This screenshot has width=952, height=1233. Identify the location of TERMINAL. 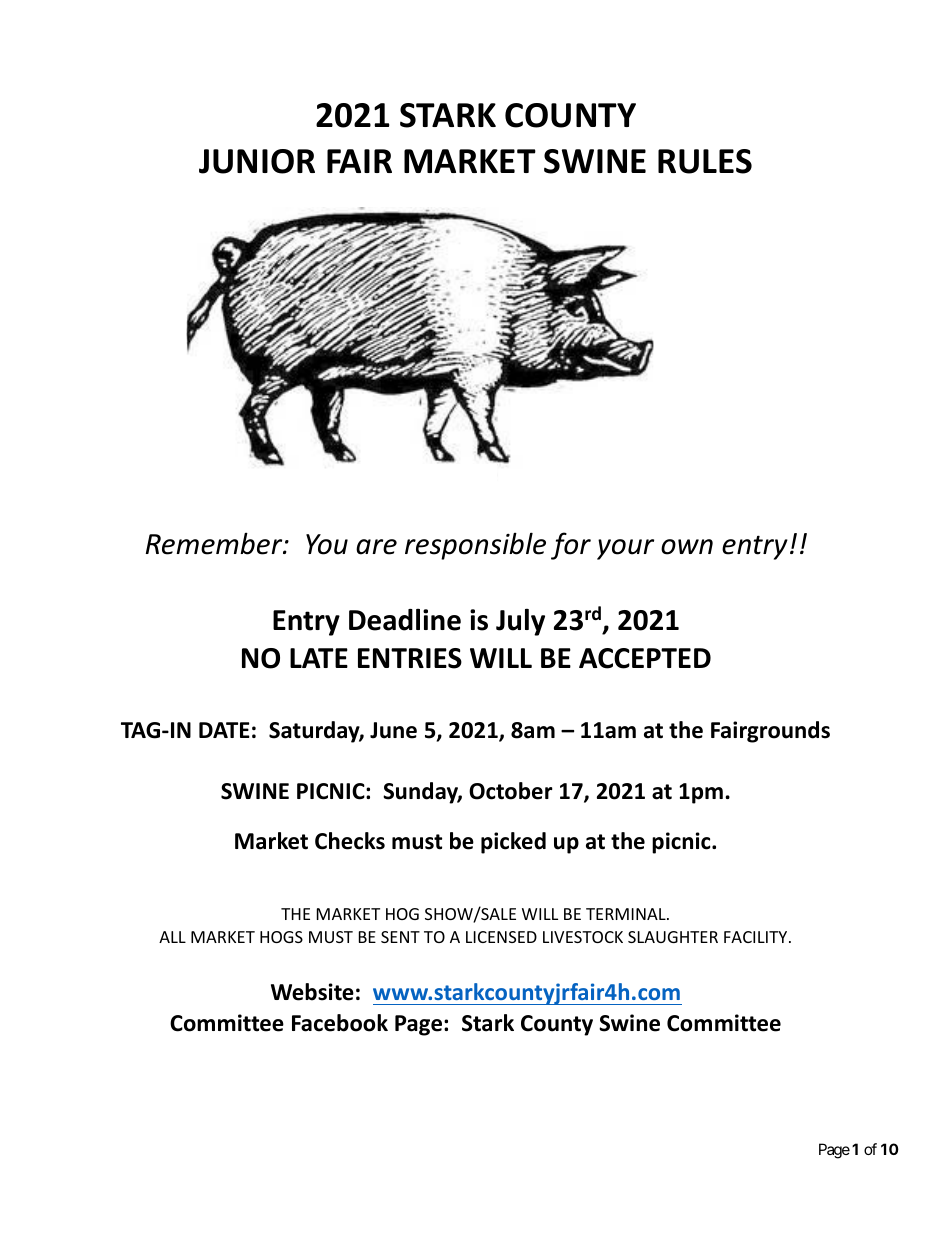
(627, 914).
